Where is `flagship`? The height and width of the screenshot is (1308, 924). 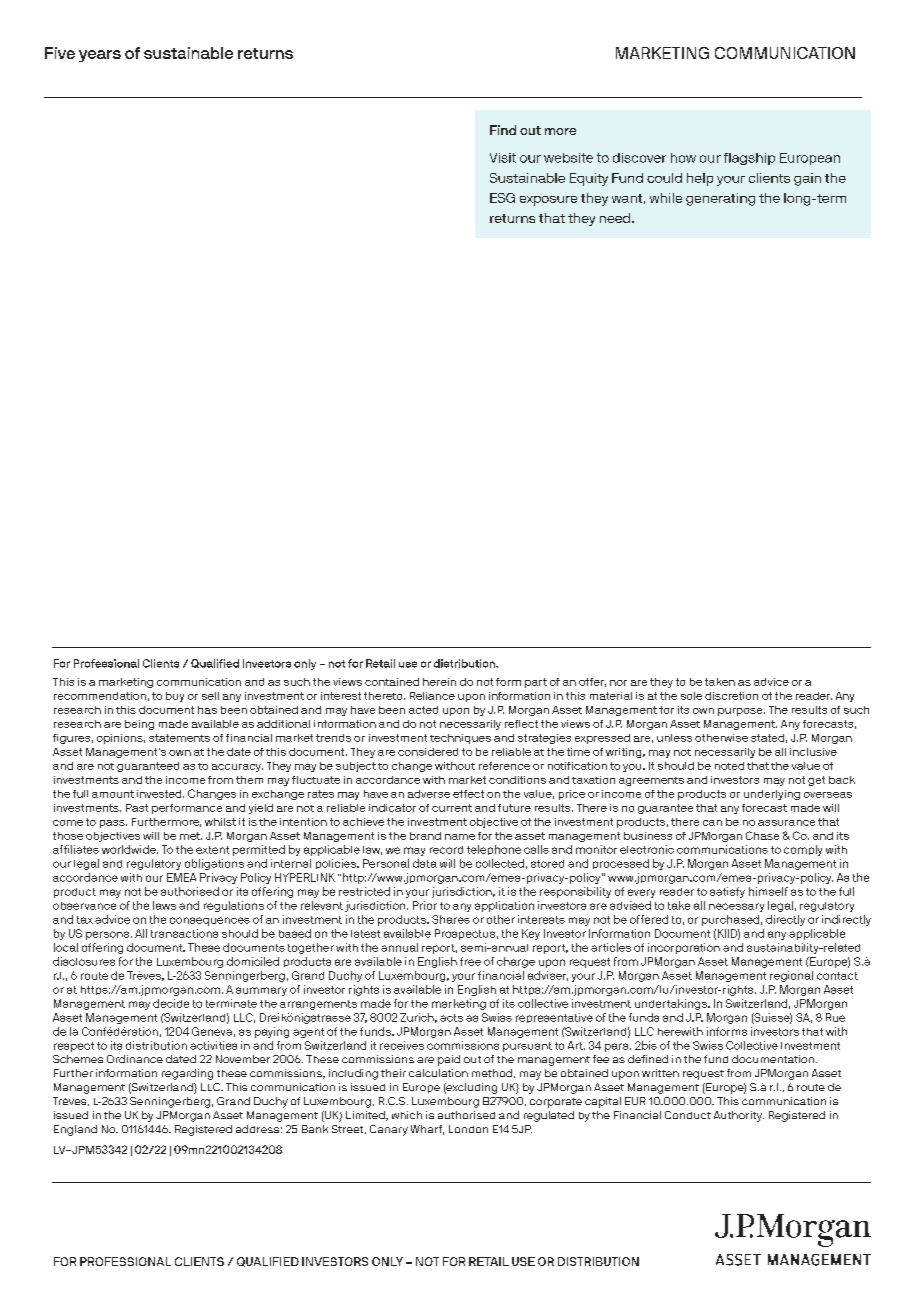 flagship is located at coordinates (749, 159).
